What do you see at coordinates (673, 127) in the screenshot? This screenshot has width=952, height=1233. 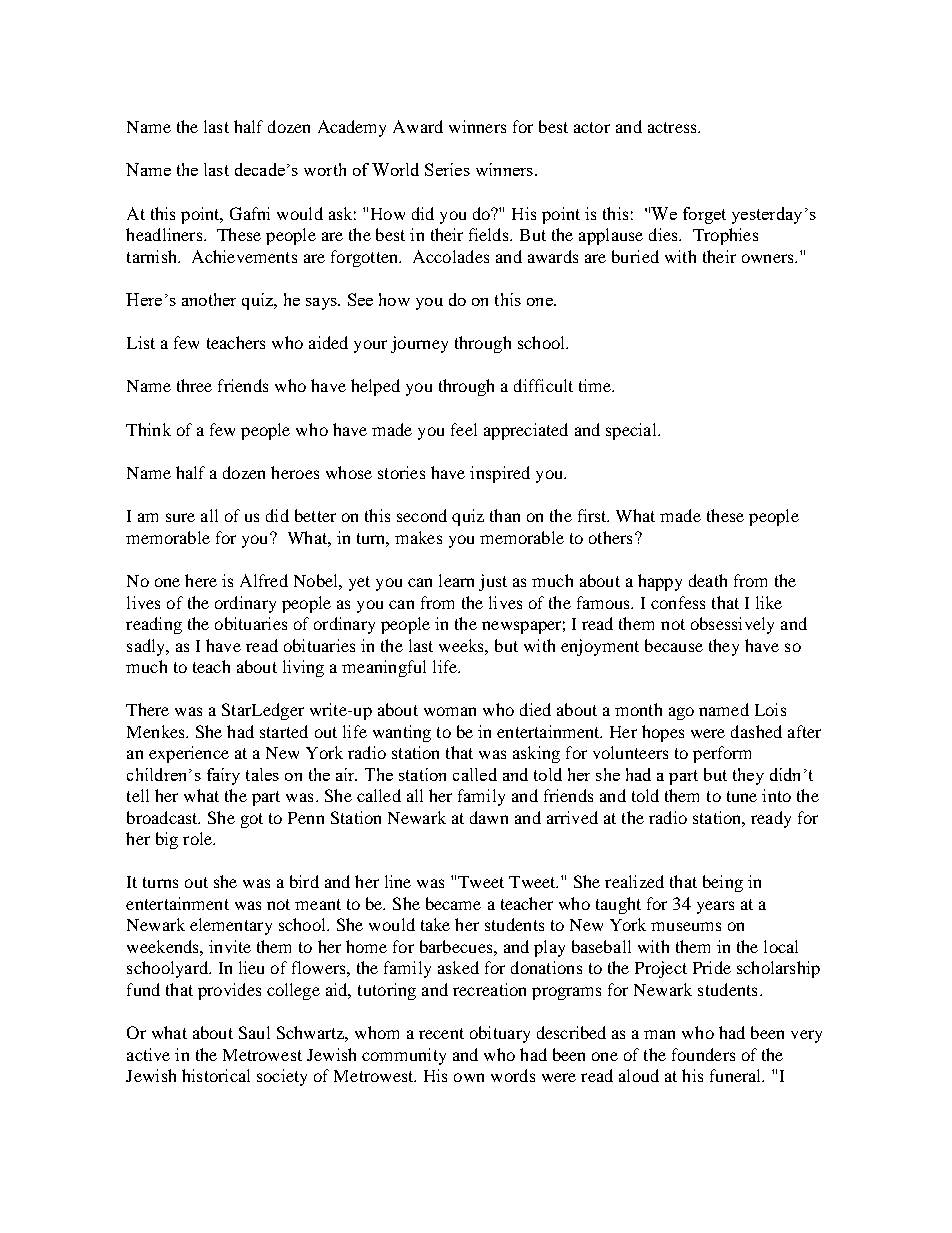 I see `actress` at bounding box center [673, 127].
